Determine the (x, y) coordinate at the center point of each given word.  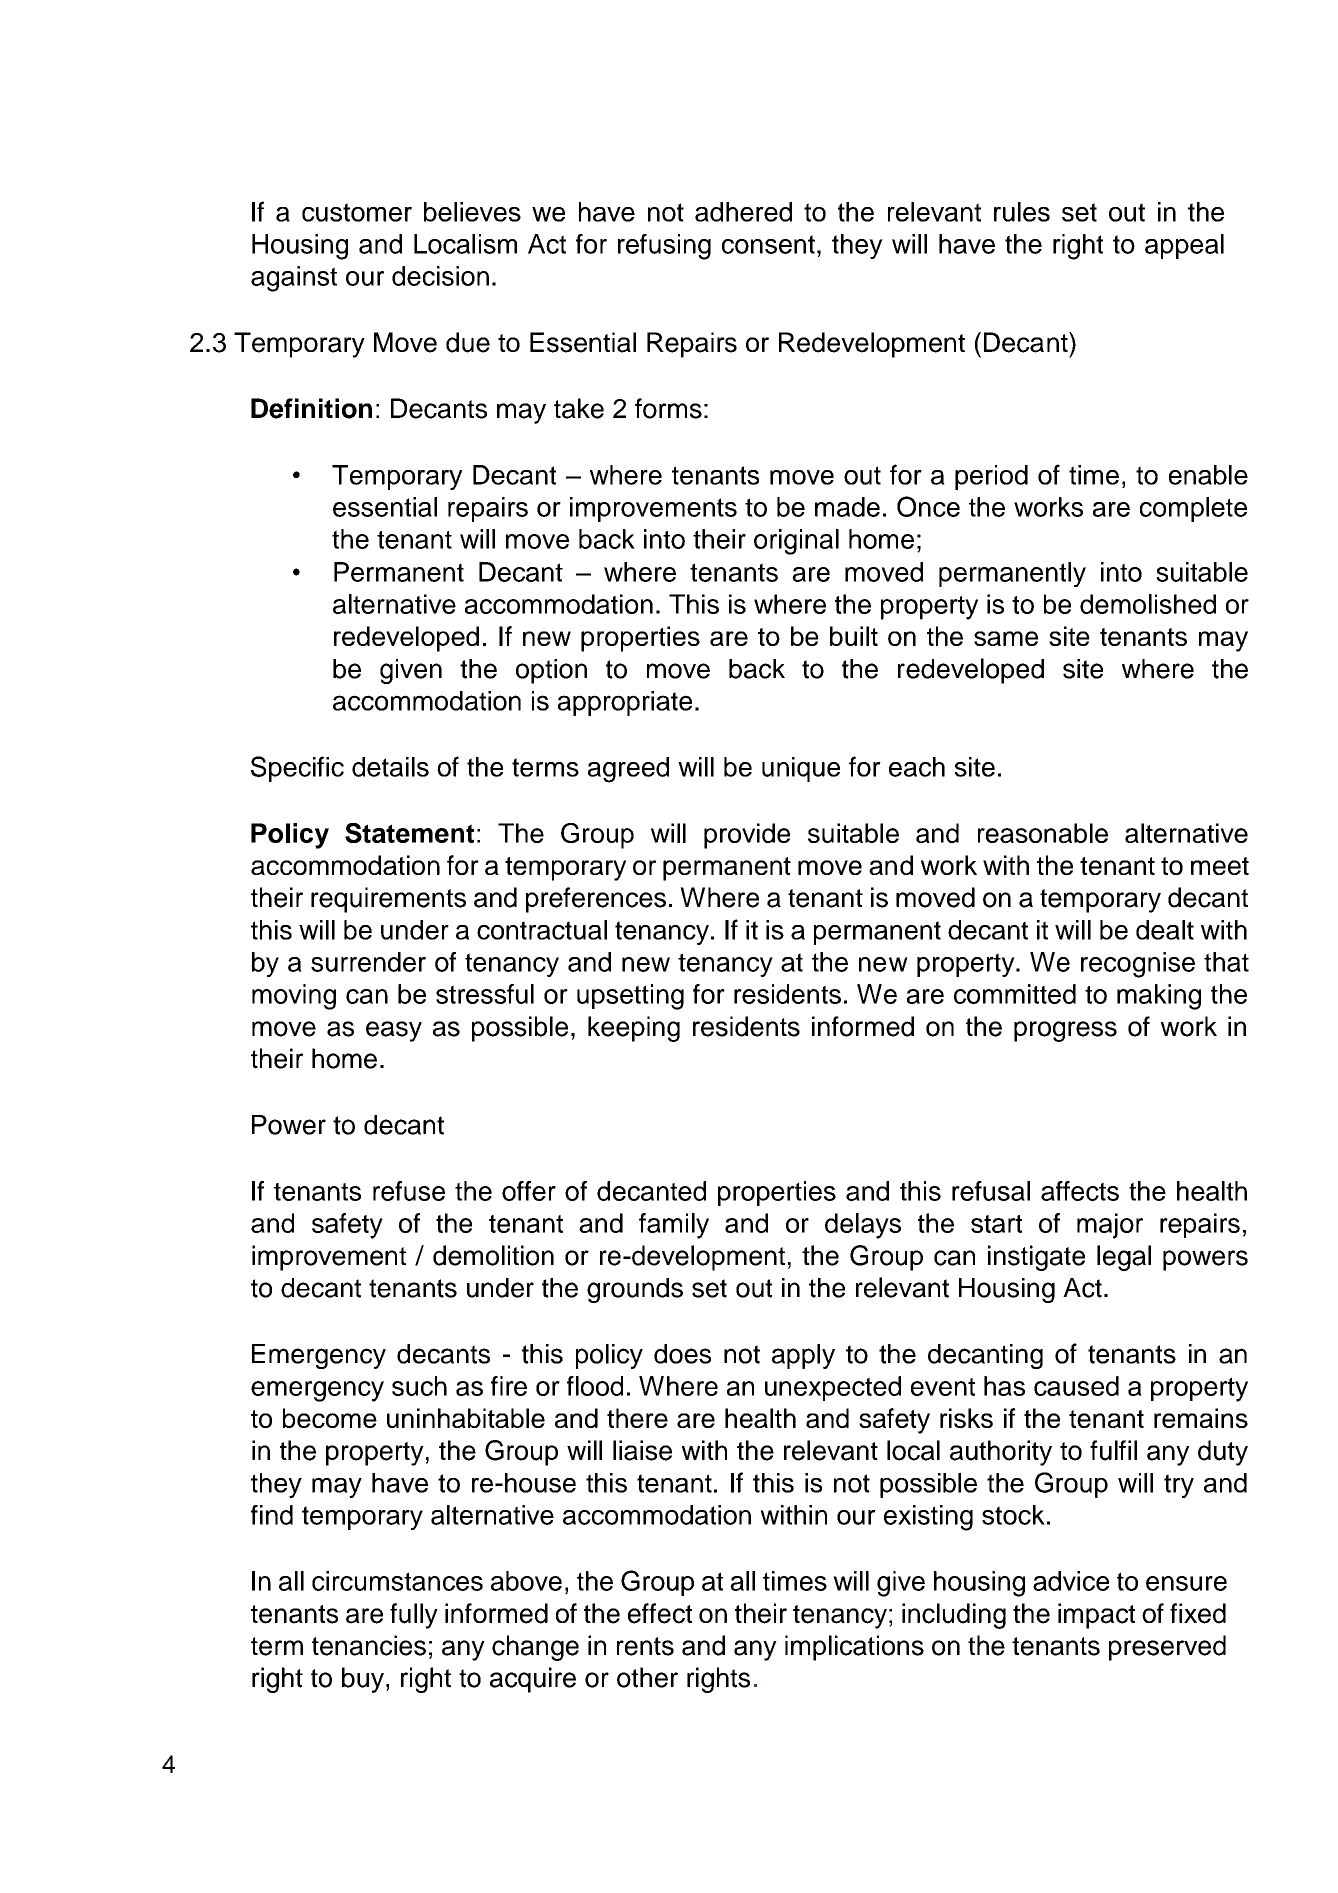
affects (1080, 1191)
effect (660, 1613)
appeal (1184, 246)
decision (440, 276)
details (390, 767)
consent (768, 244)
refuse (409, 1191)
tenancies (369, 1645)
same (1006, 638)
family (674, 1226)
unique (801, 769)
